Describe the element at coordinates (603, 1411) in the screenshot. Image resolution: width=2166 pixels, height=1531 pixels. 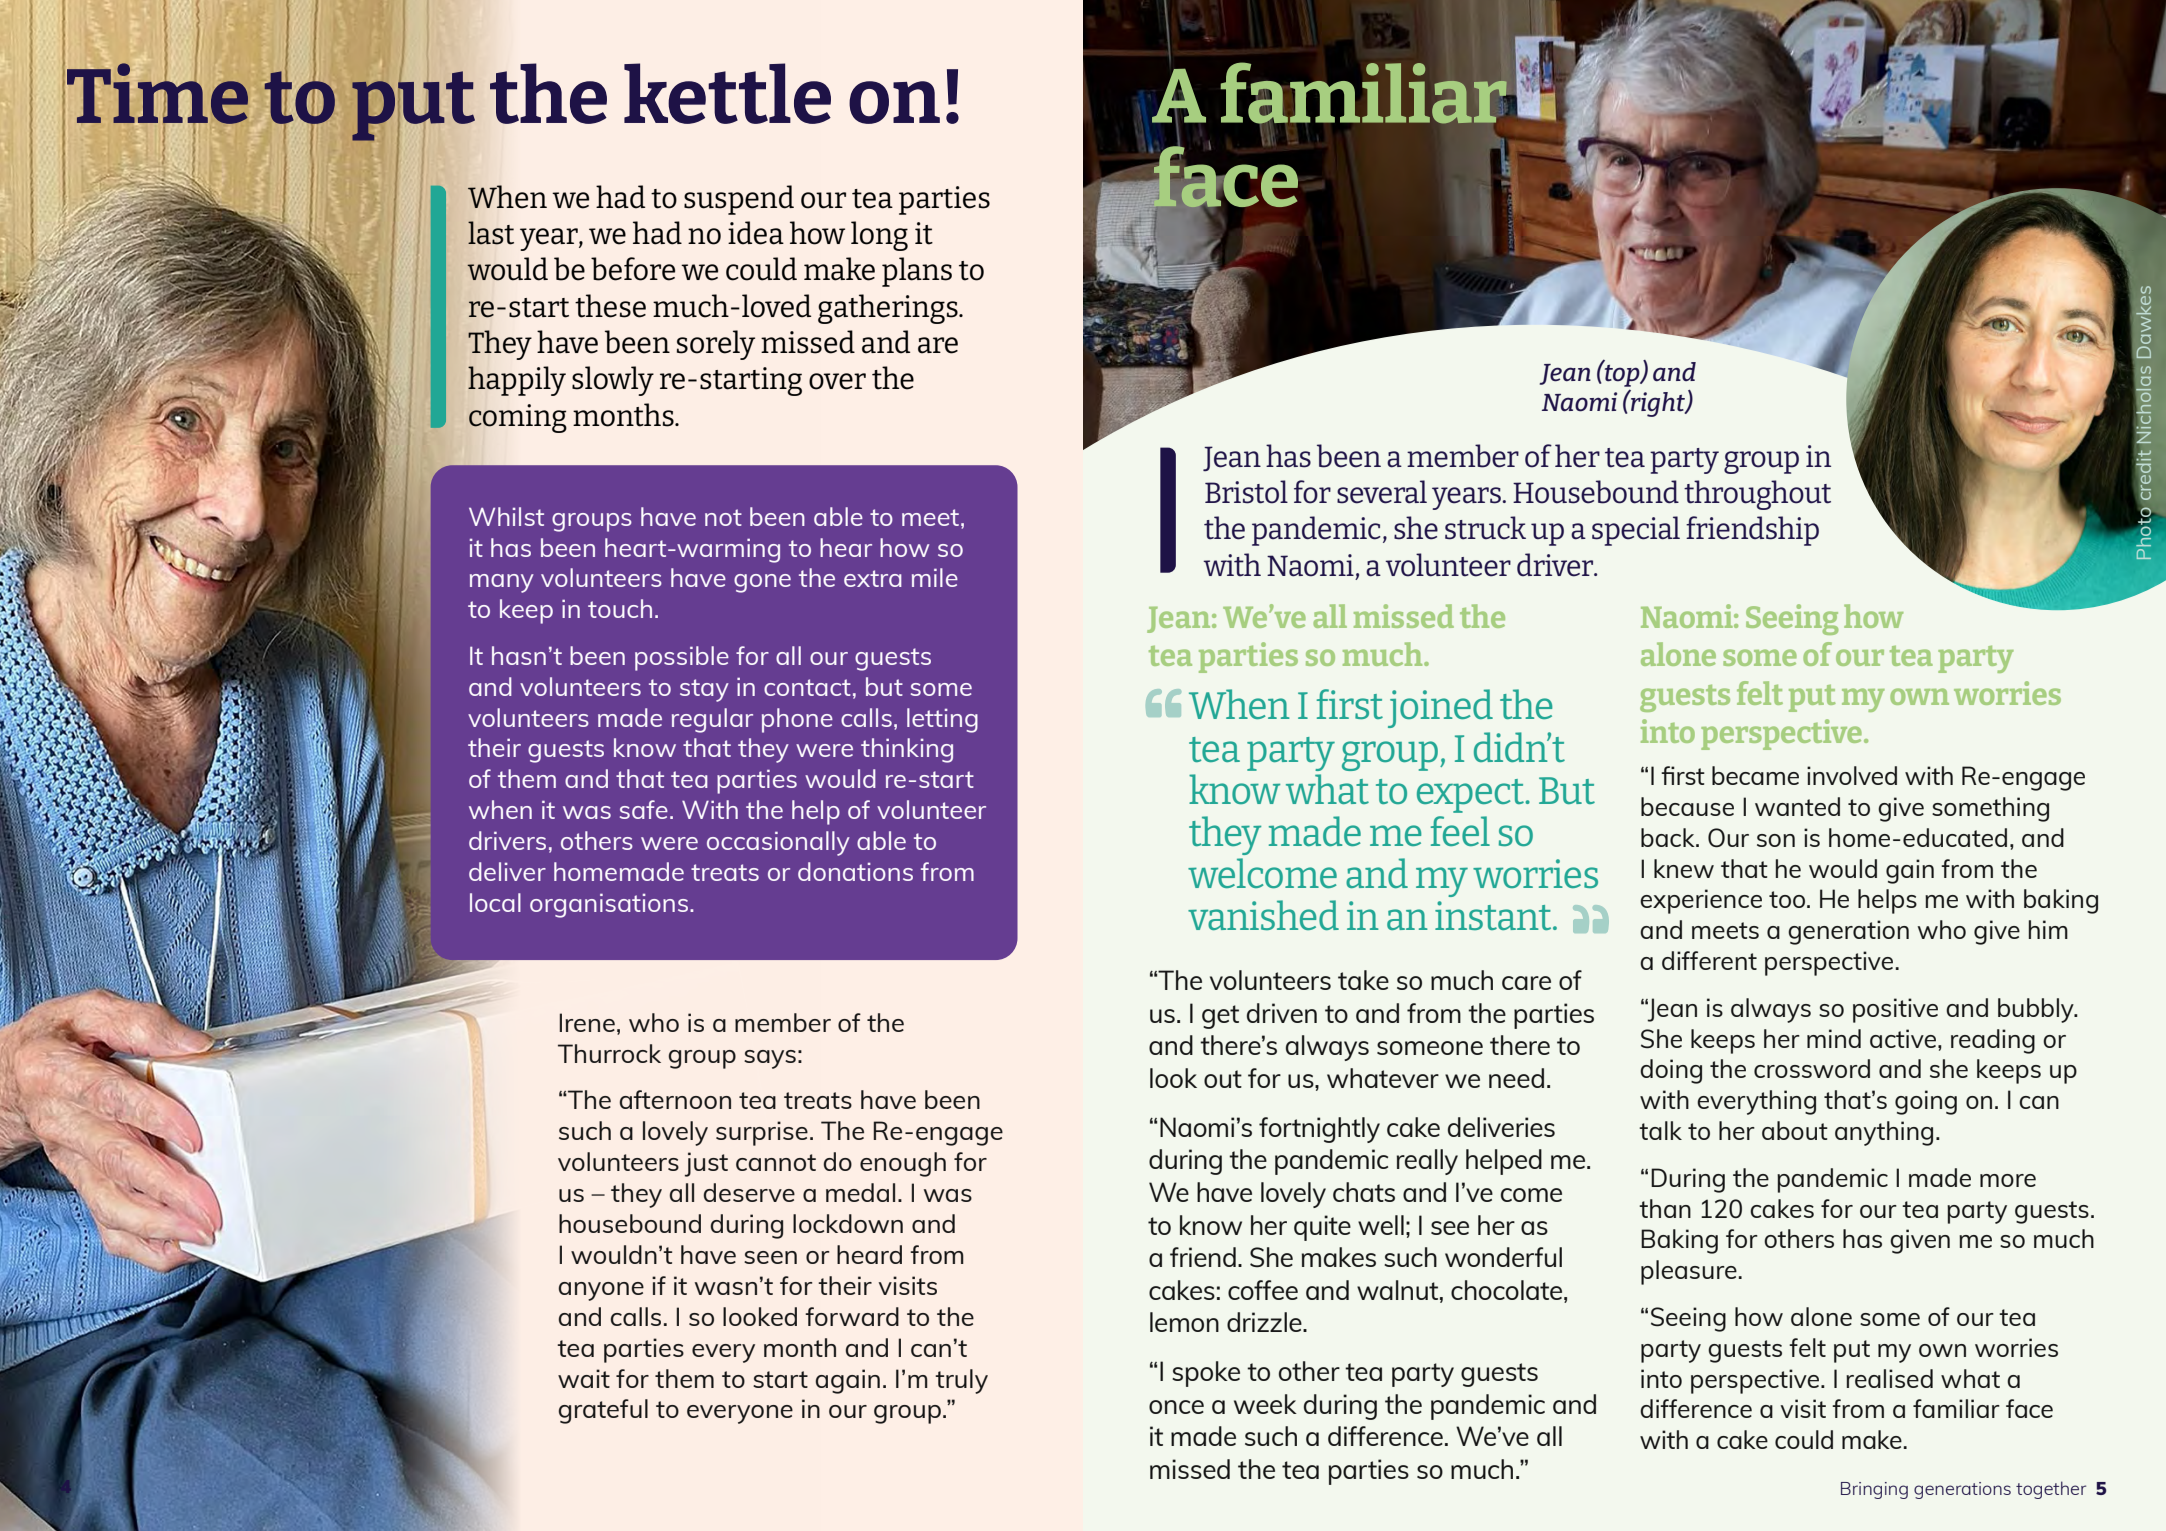
I see `grateful` at that location.
